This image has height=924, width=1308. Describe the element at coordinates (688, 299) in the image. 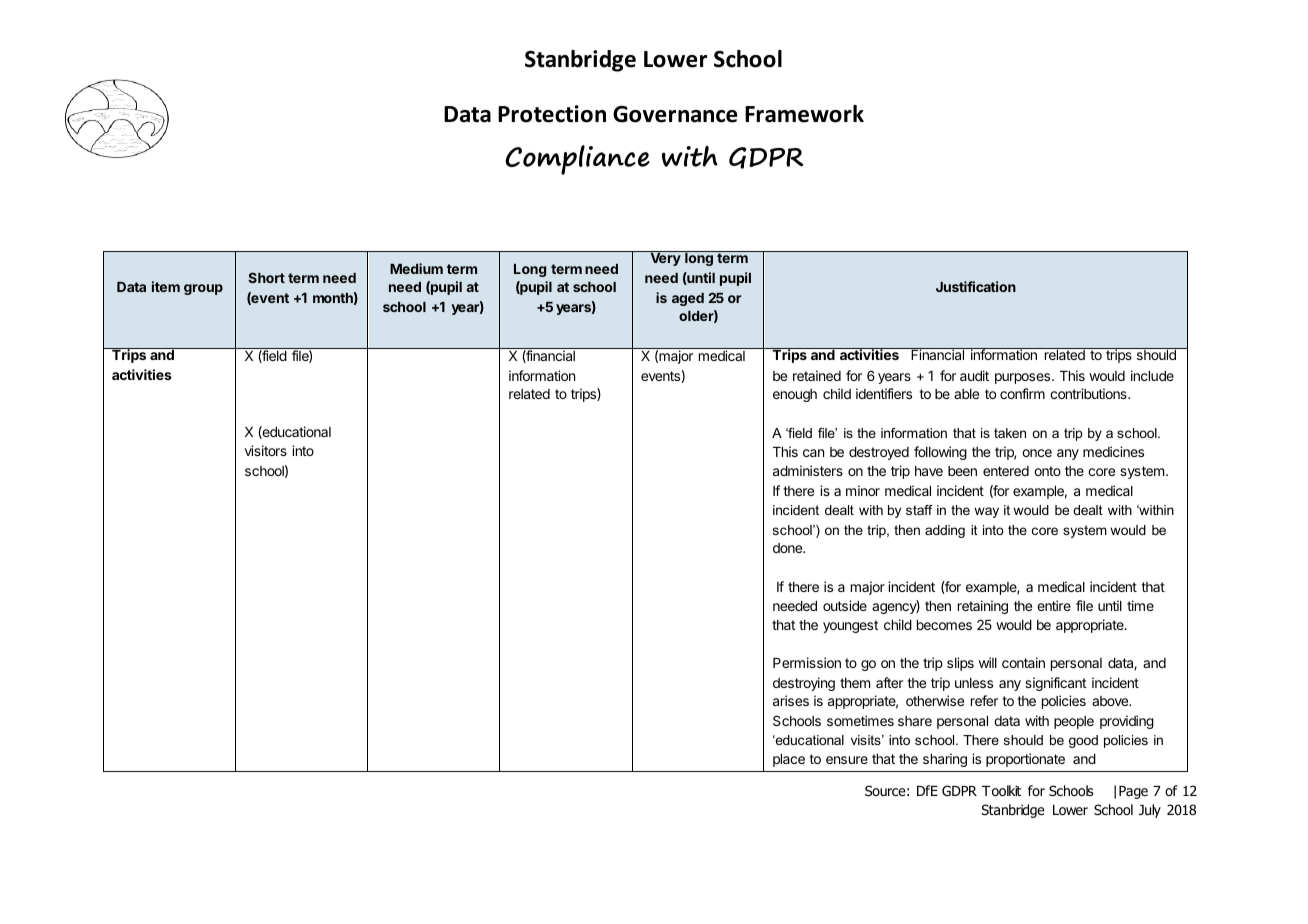

I see `aged` at that location.
